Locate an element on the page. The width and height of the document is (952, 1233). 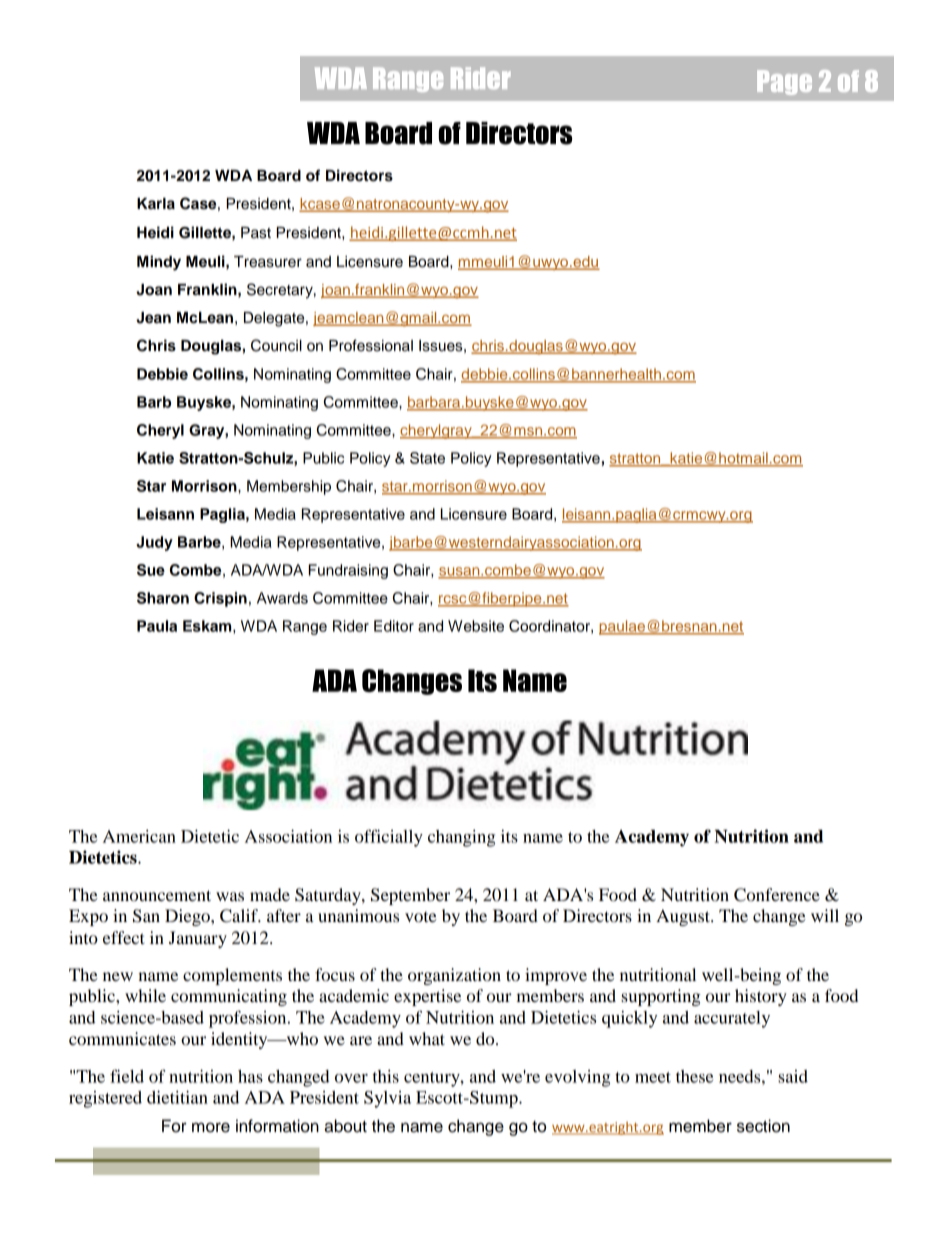
Karla is located at coordinates (156, 204).
